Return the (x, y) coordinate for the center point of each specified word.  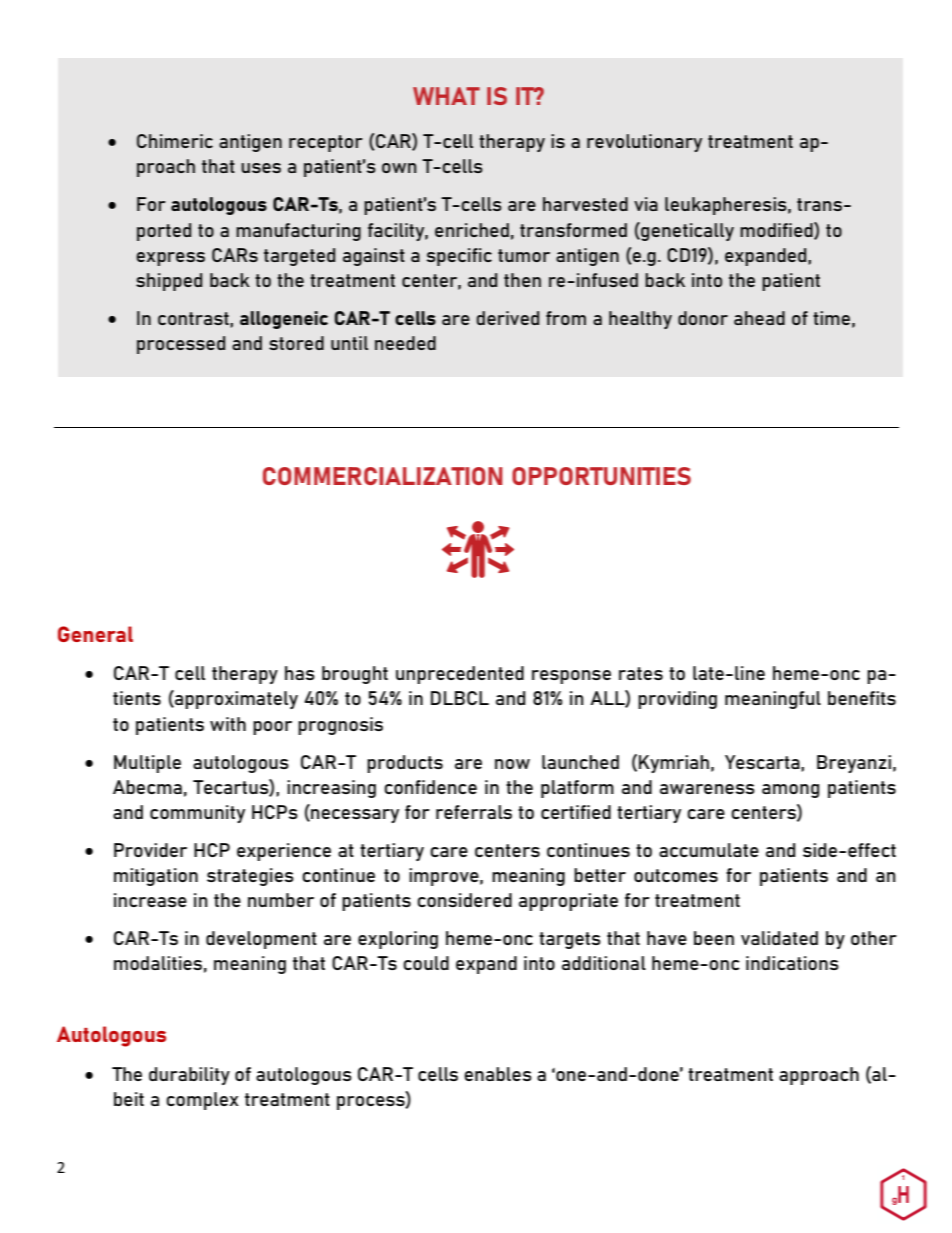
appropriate (568, 902)
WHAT (446, 96)
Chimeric (175, 141)
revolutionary (644, 143)
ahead (759, 318)
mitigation (156, 877)
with (228, 724)
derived (507, 318)
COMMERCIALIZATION (383, 476)
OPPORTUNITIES (601, 476)
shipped (169, 282)
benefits (862, 698)
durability (189, 1076)
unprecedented (460, 675)
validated (779, 938)
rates (641, 673)
